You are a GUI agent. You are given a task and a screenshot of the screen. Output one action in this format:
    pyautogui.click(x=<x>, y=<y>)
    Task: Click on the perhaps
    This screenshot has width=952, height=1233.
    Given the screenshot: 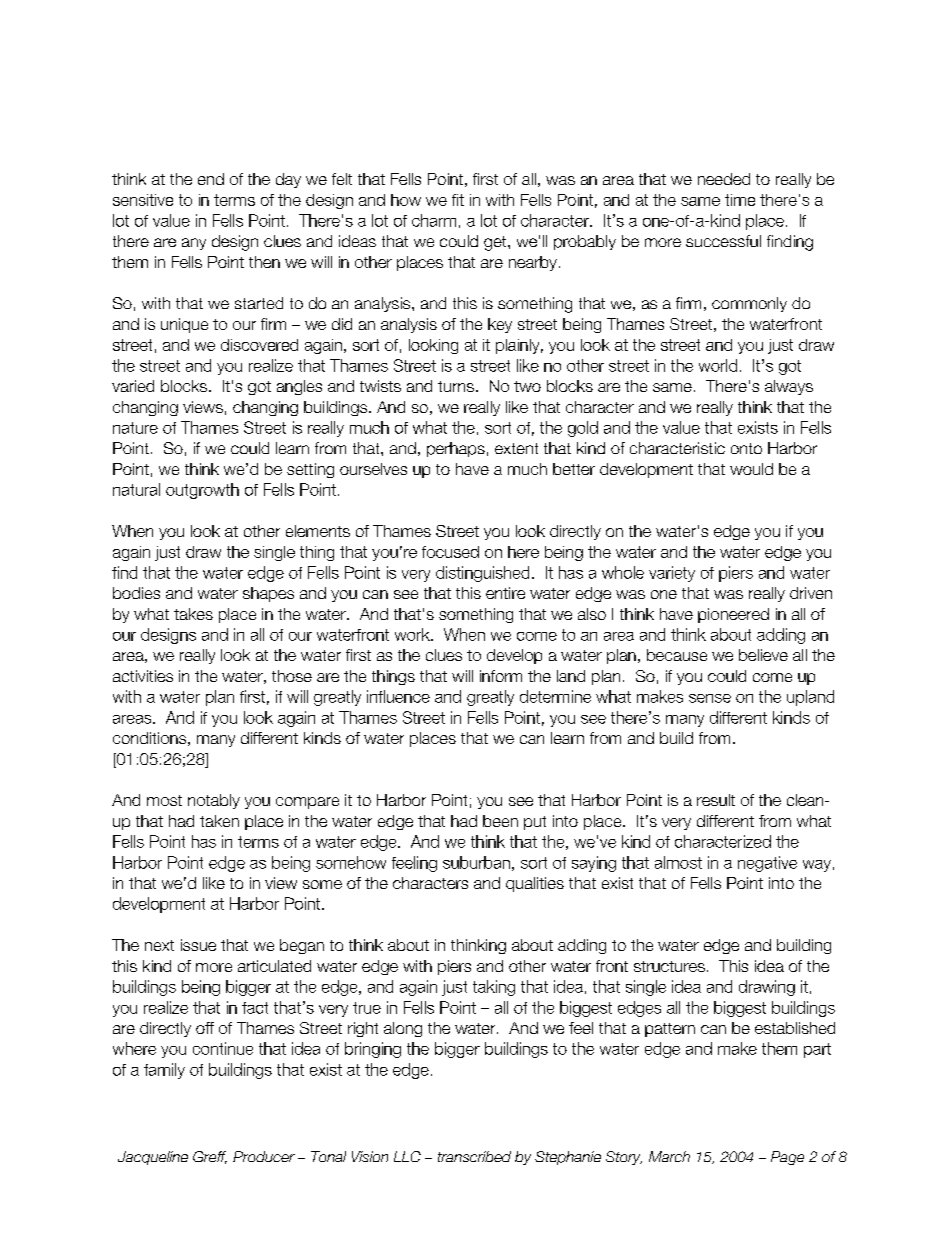 What is the action you would take?
    pyautogui.click(x=456, y=449)
